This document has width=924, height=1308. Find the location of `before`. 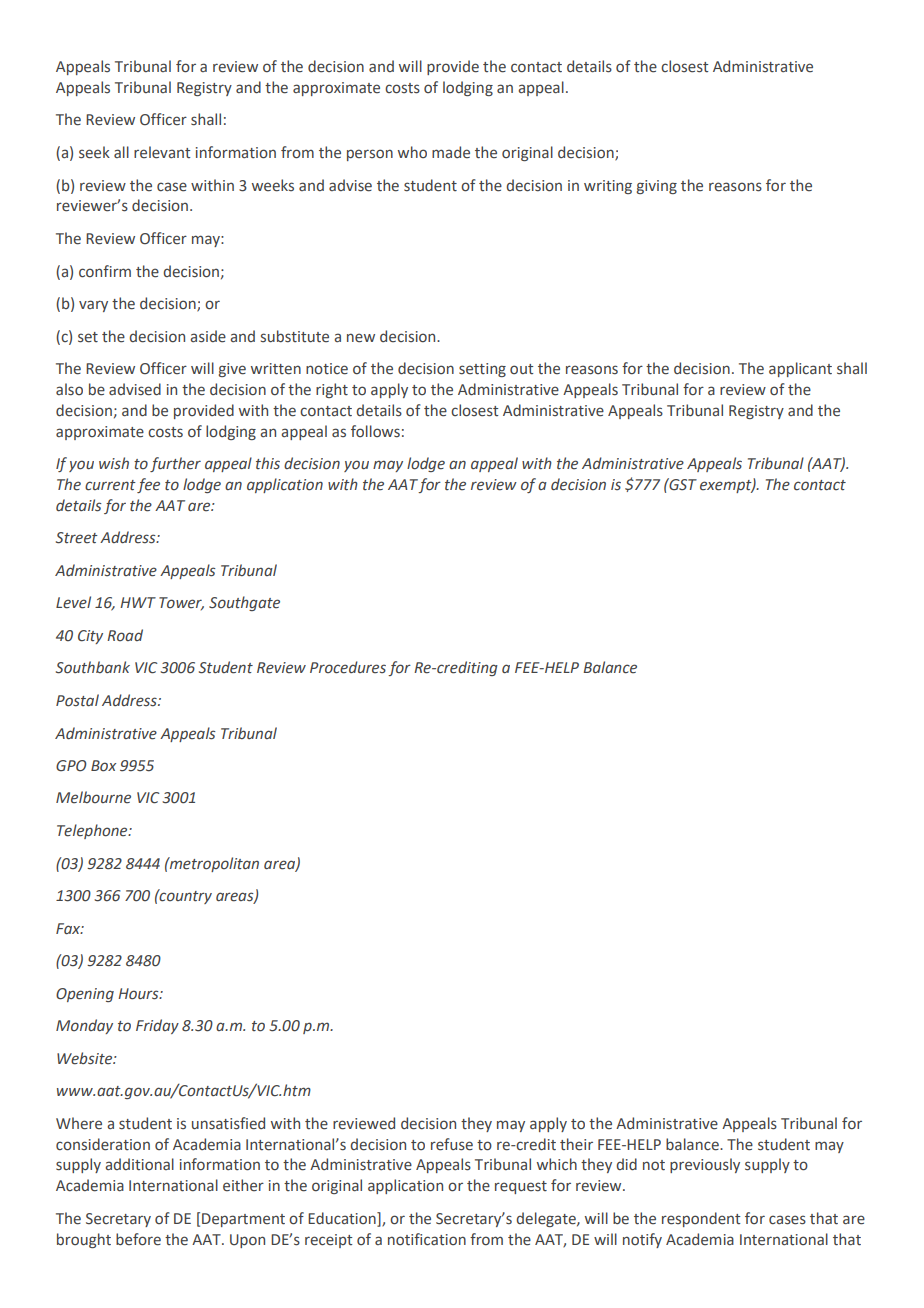

before is located at coordinates (138, 1239).
